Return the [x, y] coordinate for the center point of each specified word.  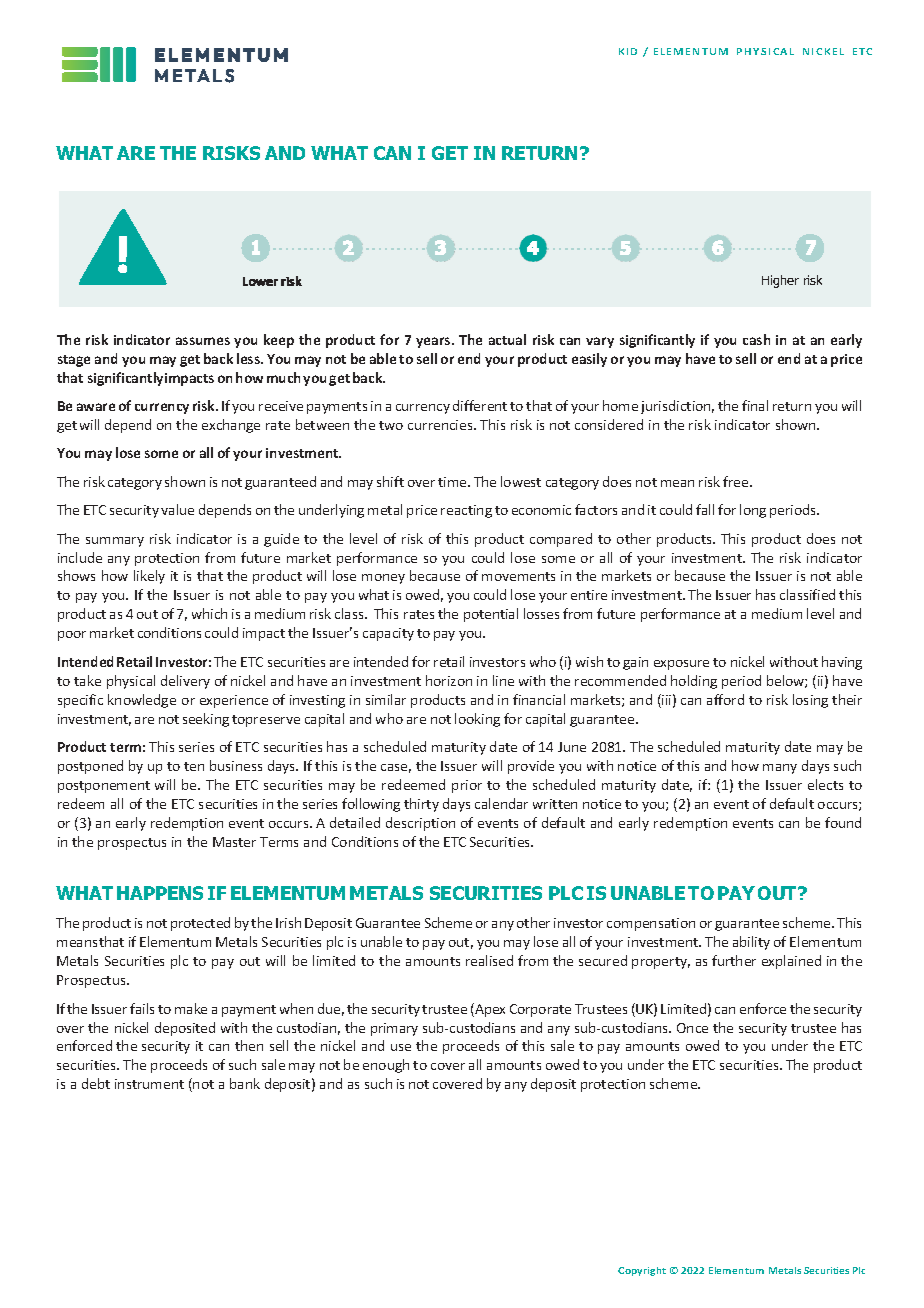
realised [489, 960]
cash [756, 339]
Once [692, 1028]
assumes [203, 341]
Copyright [642, 1271]
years [434, 342]
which [209, 613]
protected [200, 924]
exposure [681, 665]
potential [491, 615]
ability [751, 943]
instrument [149, 1084]
